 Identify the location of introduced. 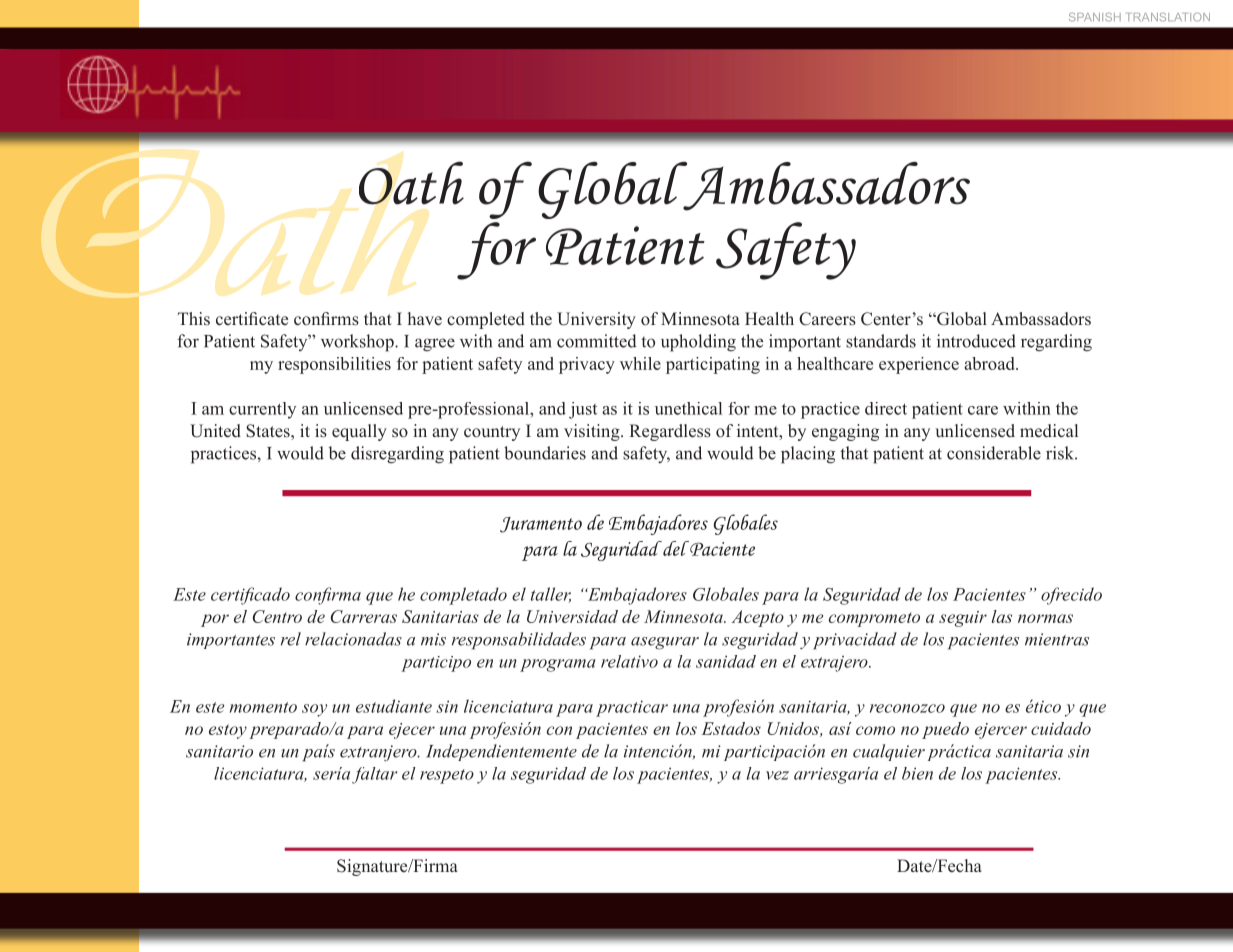
(976, 341).
